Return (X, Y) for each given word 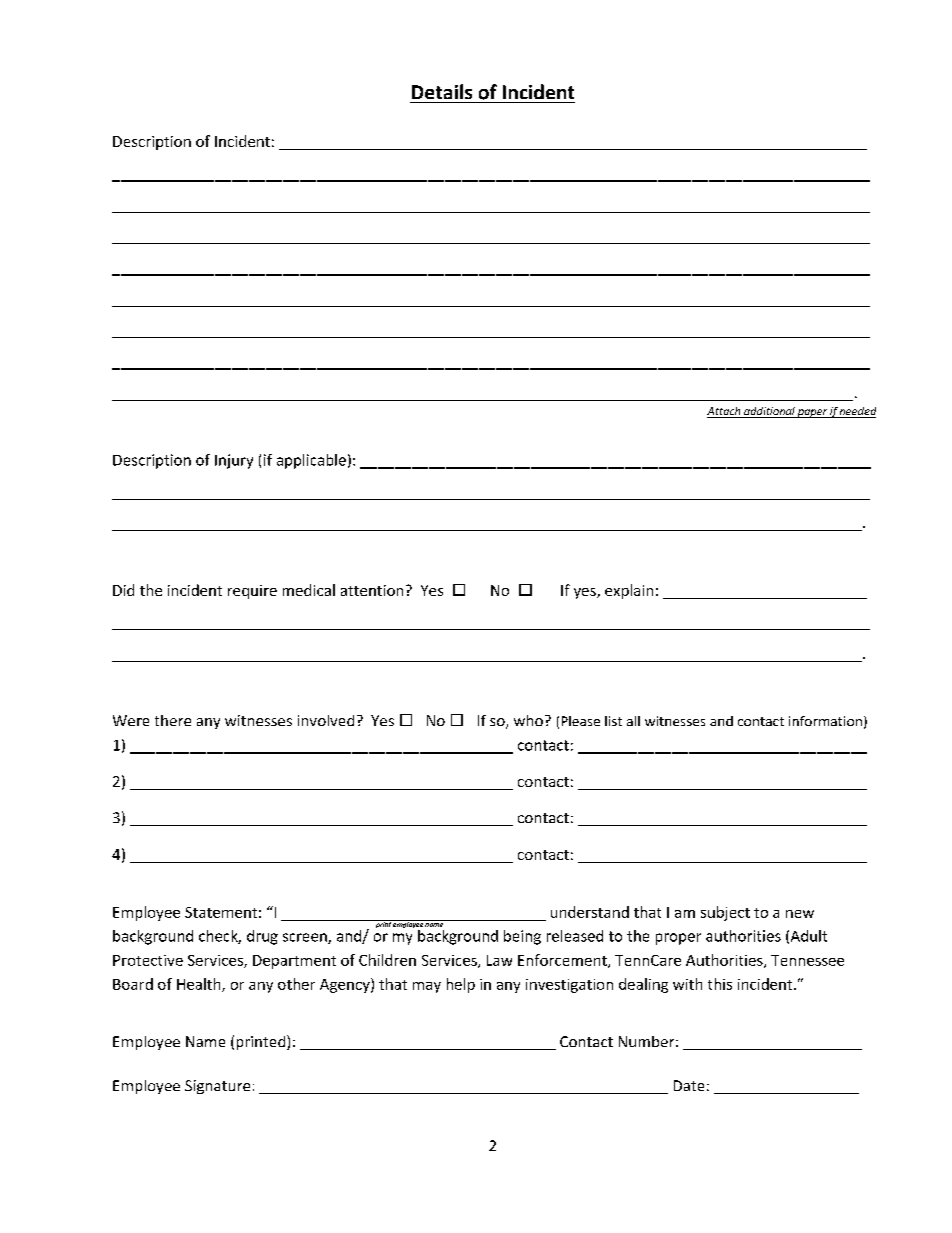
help (461, 985)
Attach (725, 412)
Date (689, 1085)
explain (629, 591)
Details (442, 91)
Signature (217, 1087)
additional (769, 412)
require (252, 592)
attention (372, 590)
